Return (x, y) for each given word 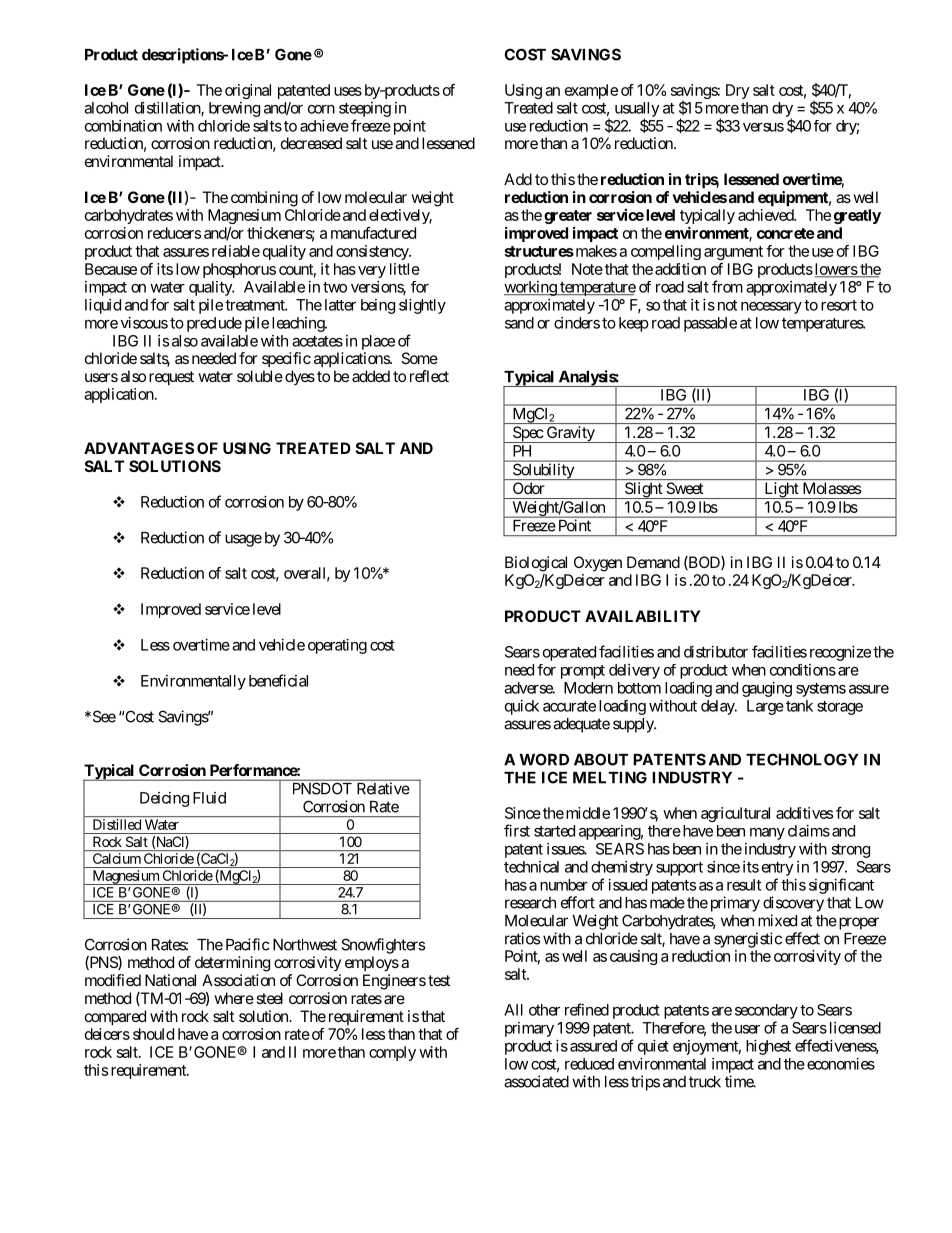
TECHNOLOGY (802, 759)
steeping (365, 109)
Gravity (570, 434)
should (153, 1034)
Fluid (209, 798)
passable (710, 324)
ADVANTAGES (139, 448)
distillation (168, 109)
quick (522, 707)
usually (637, 110)
